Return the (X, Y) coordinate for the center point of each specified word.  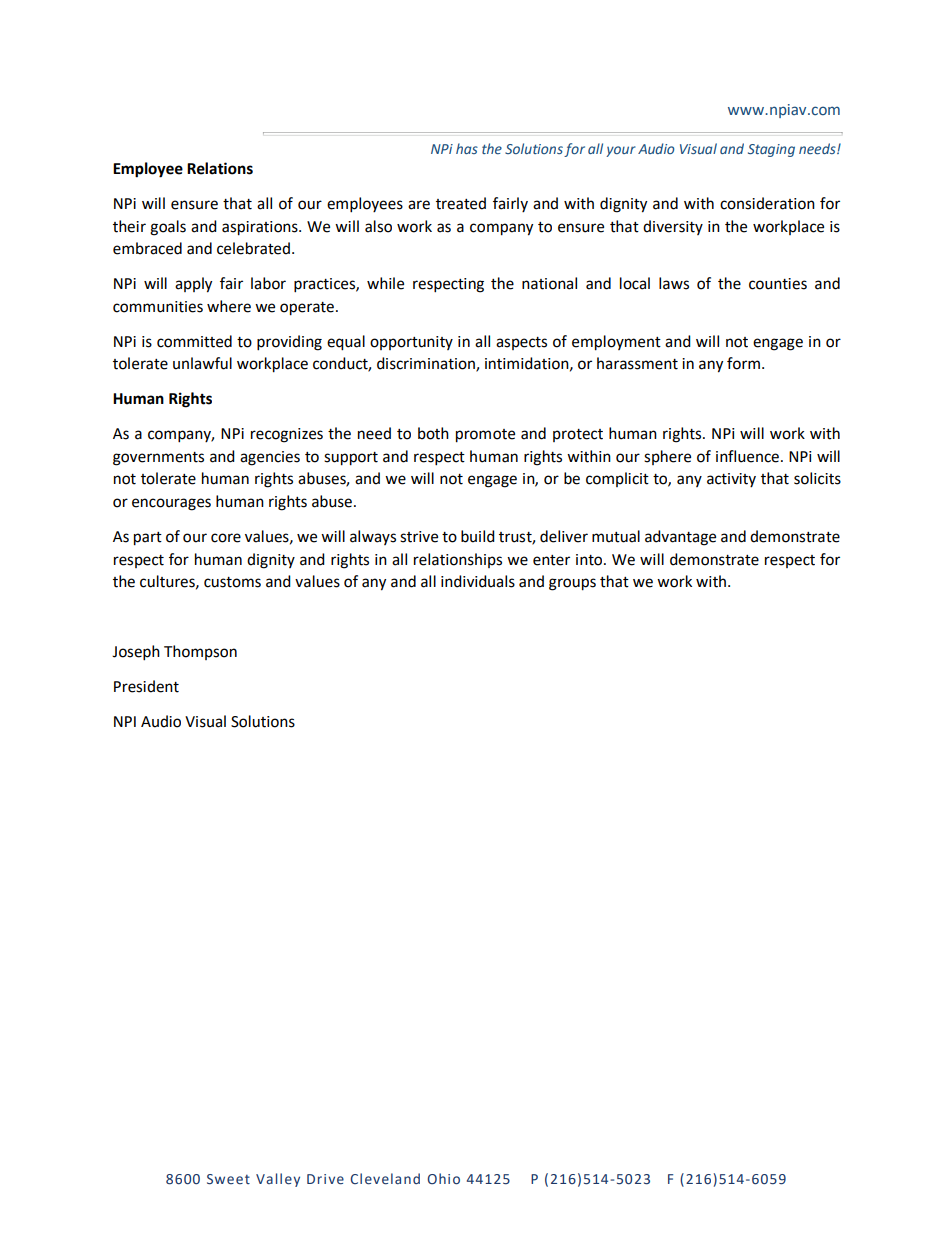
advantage (680, 538)
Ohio (443, 1179)
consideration (767, 203)
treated (461, 203)
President (146, 686)
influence (747, 456)
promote (485, 436)
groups (572, 584)
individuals (478, 581)
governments (158, 459)
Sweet (228, 1179)
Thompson (200, 652)
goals (168, 228)
